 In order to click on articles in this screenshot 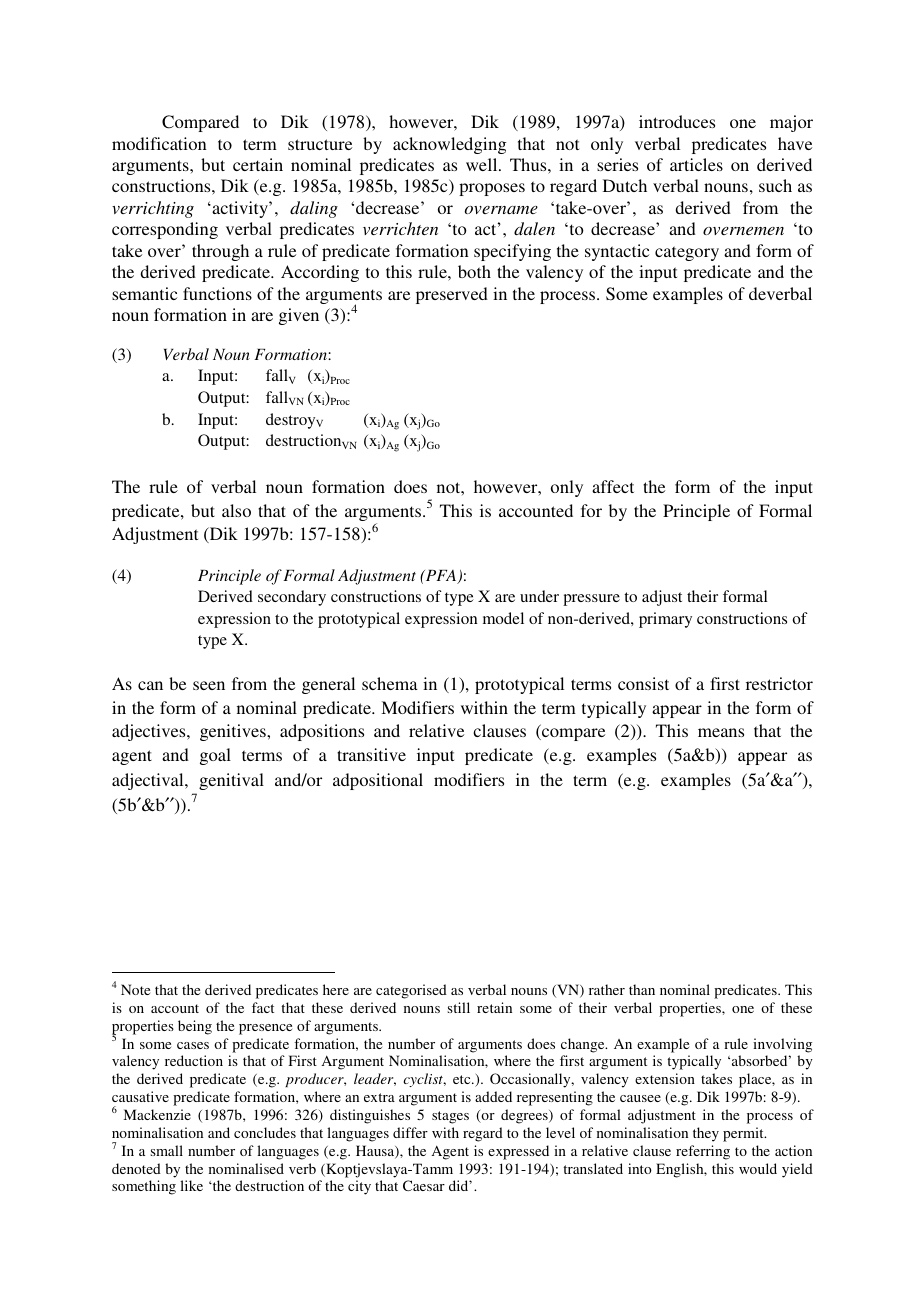, I will do `click(696, 164)`.
